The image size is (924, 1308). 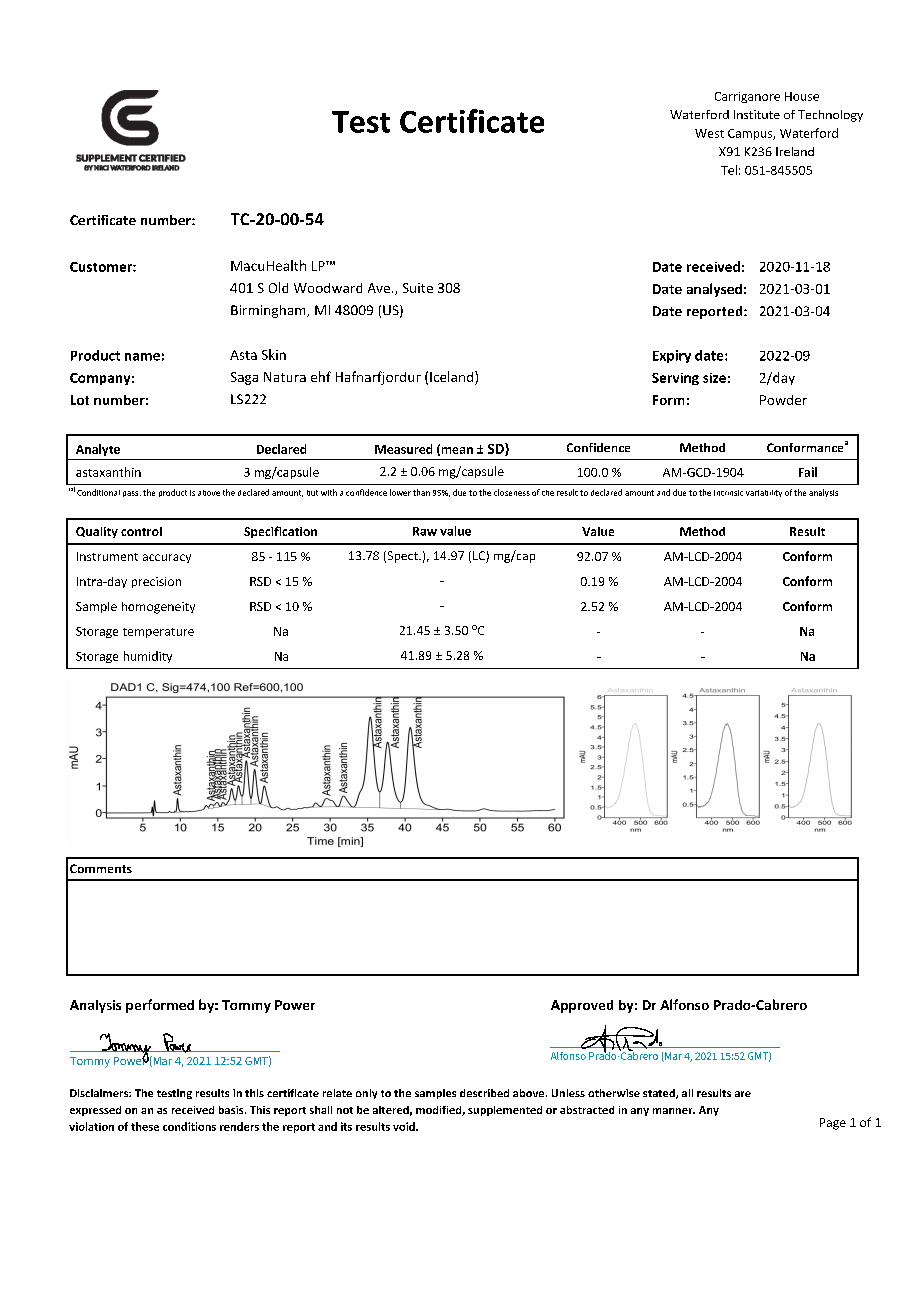 What do you see at coordinates (98, 450) in the page?
I see `Analyte` at bounding box center [98, 450].
